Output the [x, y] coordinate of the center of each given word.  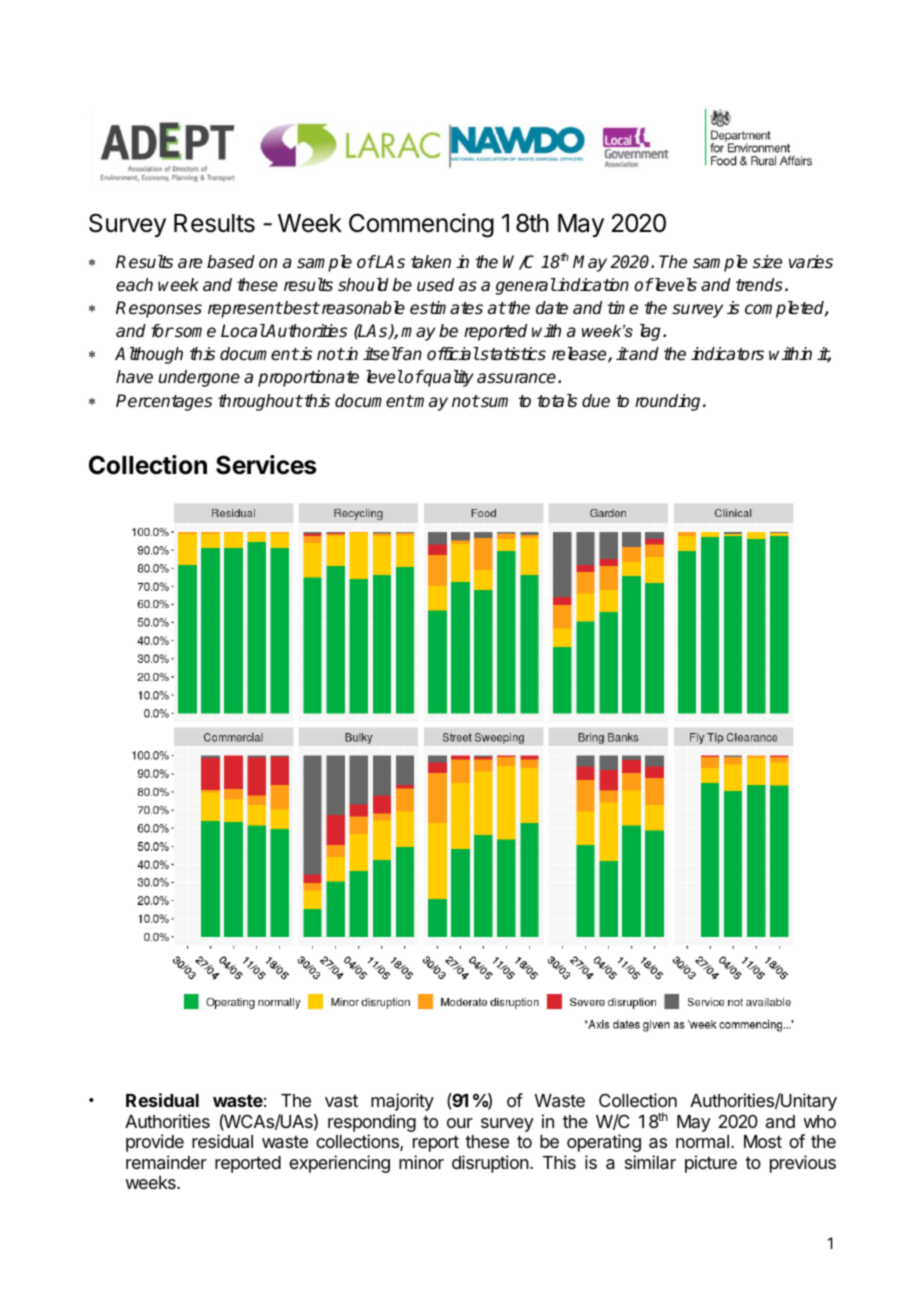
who [819, 1121]
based [231, 262]
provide [155, 1143]
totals [557, 401]
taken [431, 262]
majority [402, 1102]
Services [266, 465]
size [767, 262]
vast [341, 1101]
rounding [669, 402]
